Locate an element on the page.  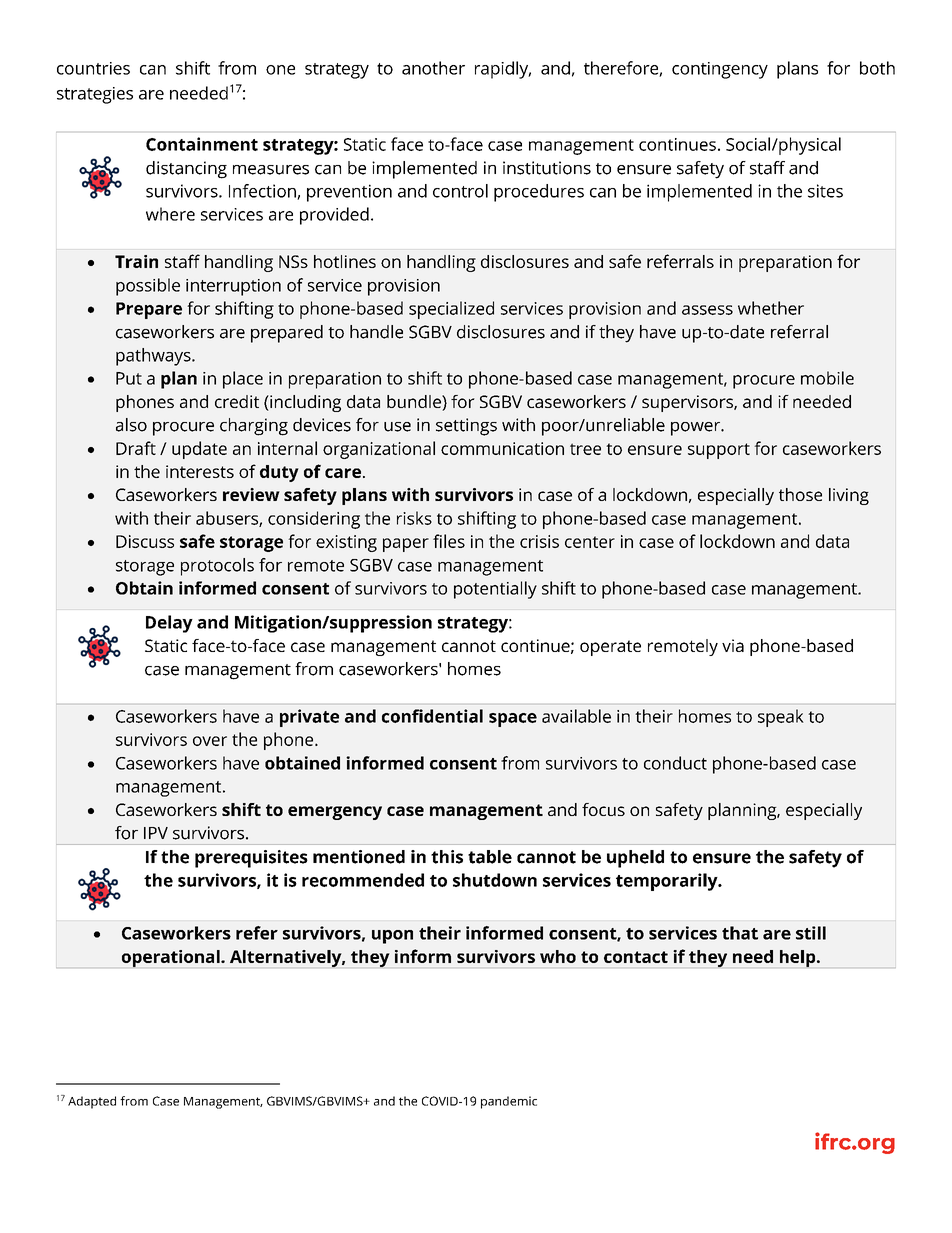
another is located at coordinates (433, 68).
